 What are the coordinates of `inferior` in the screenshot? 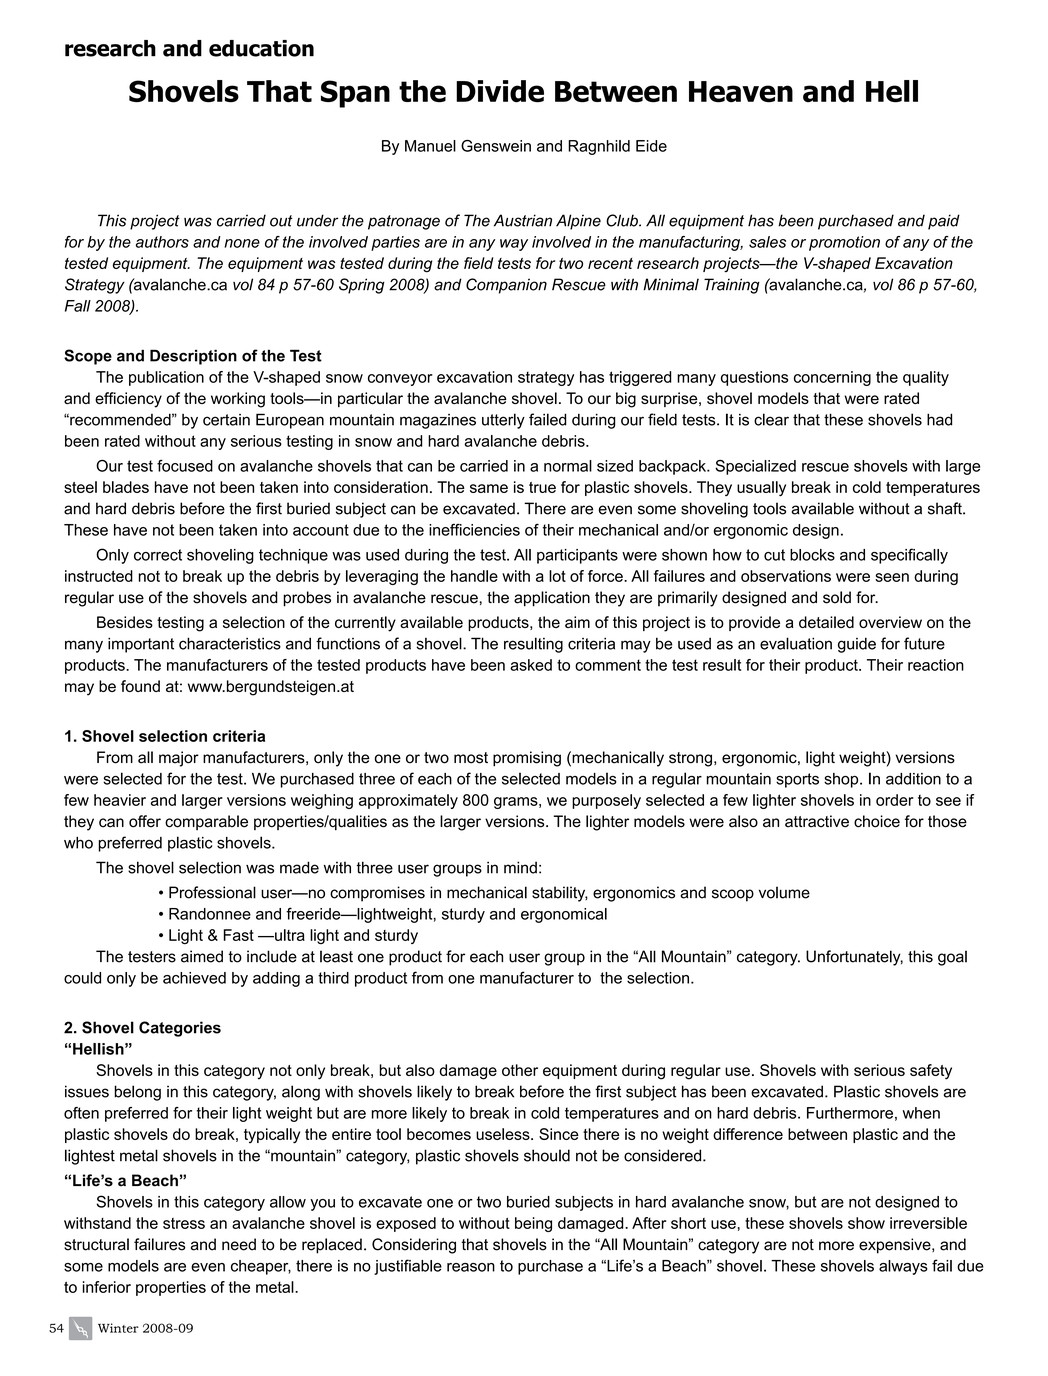 It's located at (107, 1287).
